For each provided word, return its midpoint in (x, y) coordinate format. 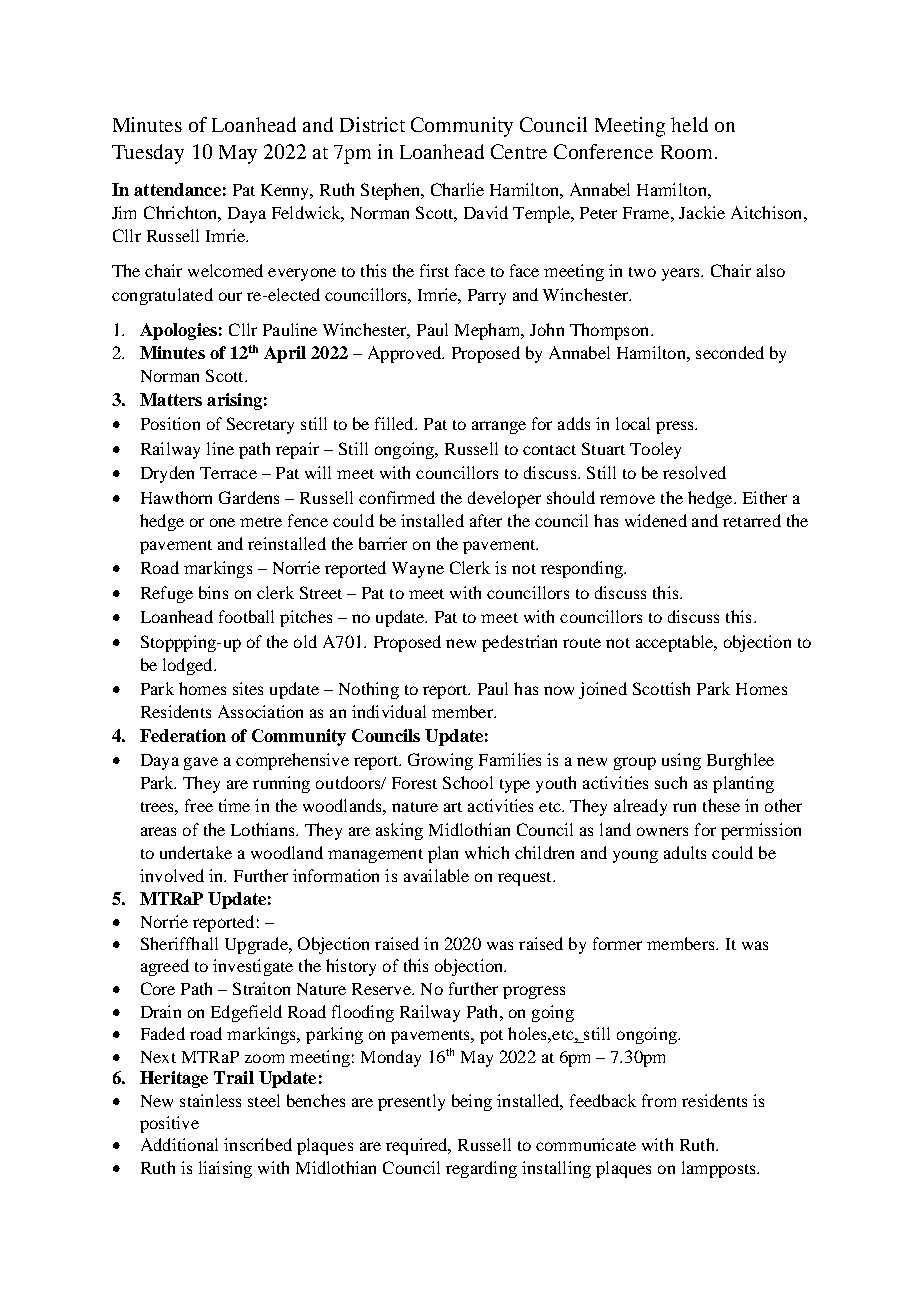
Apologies (178, 331)
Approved (406, 354)
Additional (179, 1144)
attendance (177, 189)
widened (656, 520)
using (681, 761)
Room (686, 152)
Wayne (418, 570)
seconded (730, 352)
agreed (165, 967)
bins (213, 592)
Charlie (457, 189)
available (436, 875)
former (617, 943)
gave (201, 763)
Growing (440, 761)
